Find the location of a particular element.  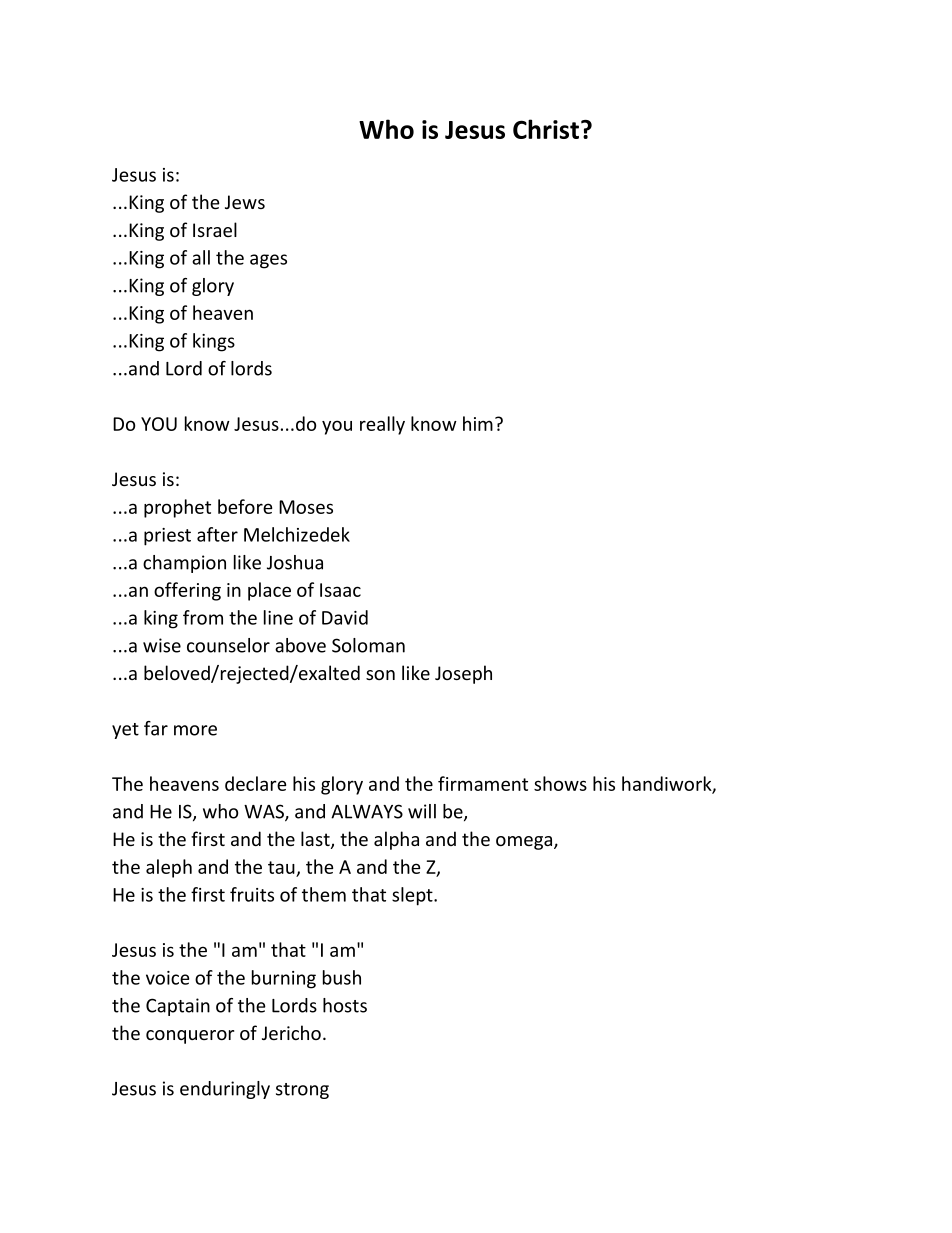

ALWAYS is located at coordinates (367, 811).
